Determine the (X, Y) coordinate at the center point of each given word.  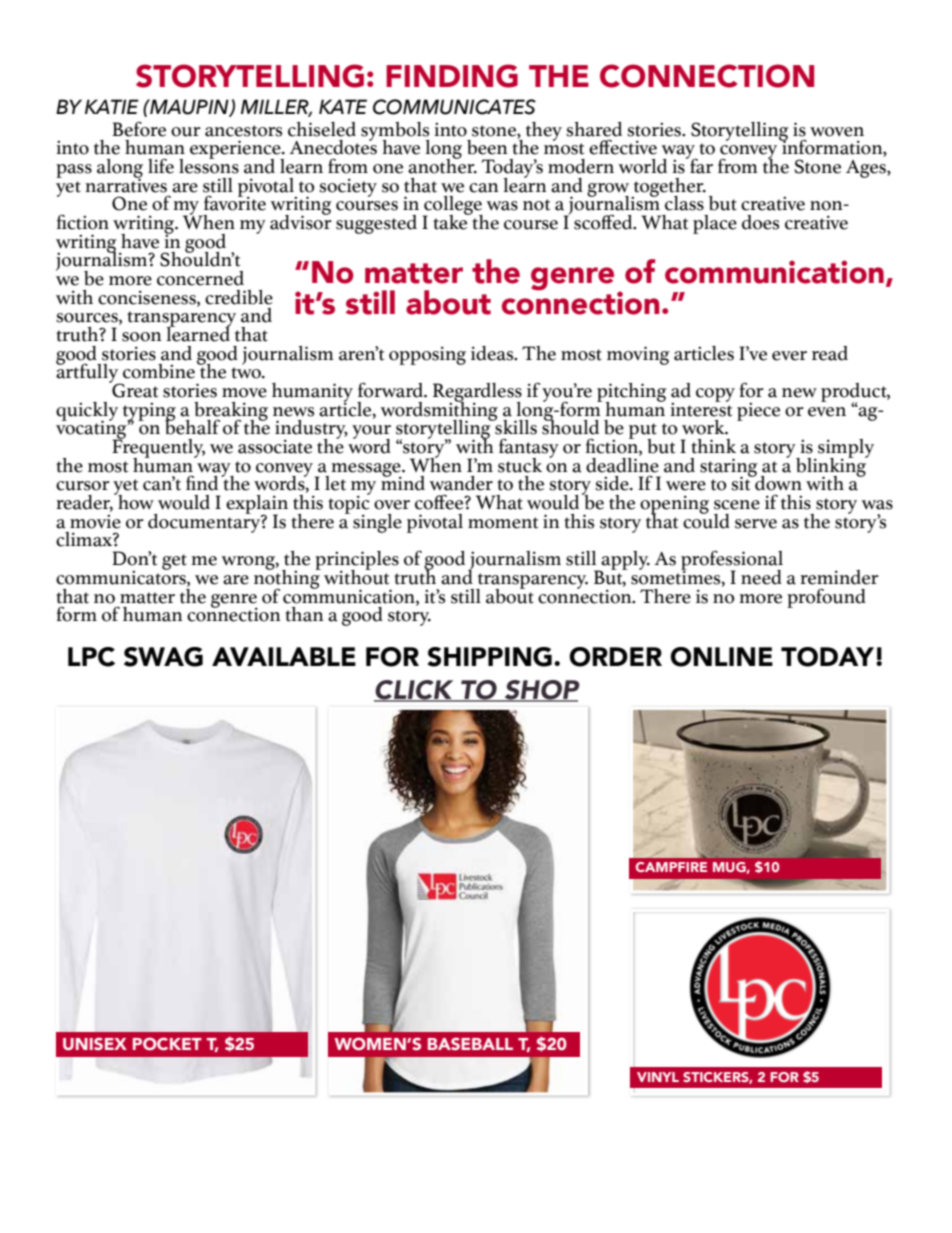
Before (139, 129)
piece (758, 412)
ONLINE (721, 657)
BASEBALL (470, 1043)
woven (837, 132)
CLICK (415, 691)
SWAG (163, 657)
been (487, 147)
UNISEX (95, 1043)
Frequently (158, 448)
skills (515, 426)
